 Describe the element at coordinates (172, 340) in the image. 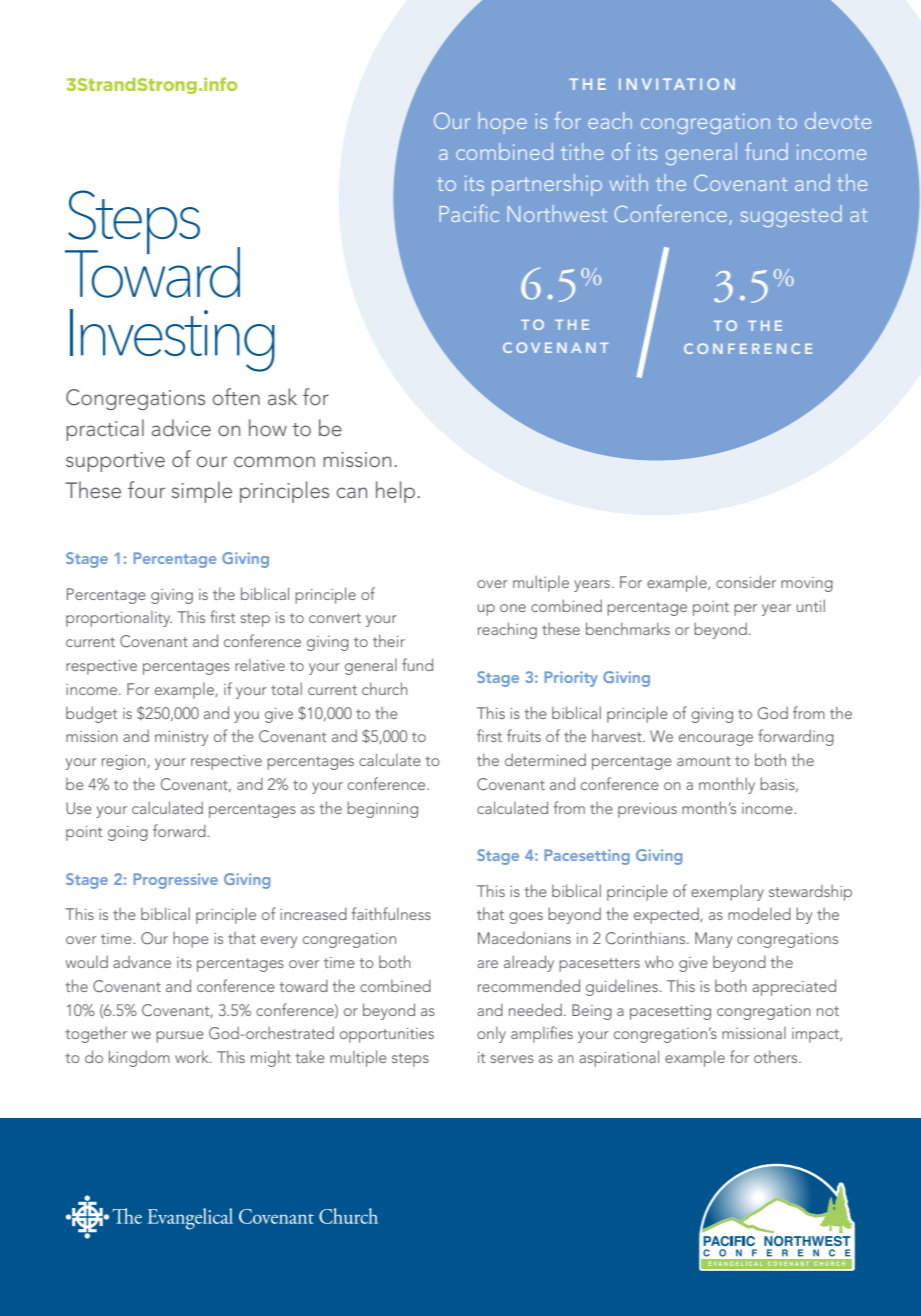

I see `Investing` at that location.
